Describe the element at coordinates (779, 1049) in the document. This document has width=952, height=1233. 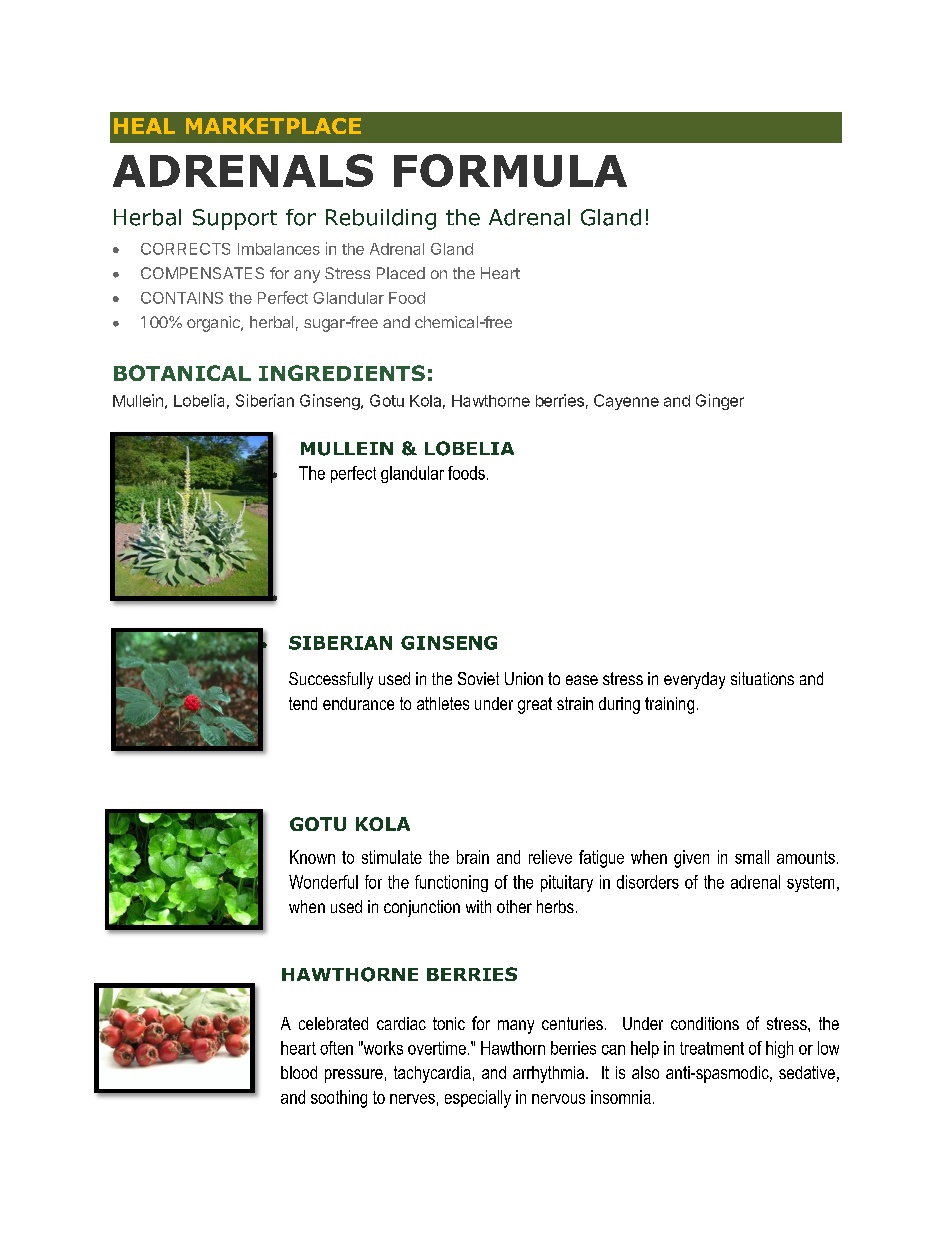
I see `high` at that location.
